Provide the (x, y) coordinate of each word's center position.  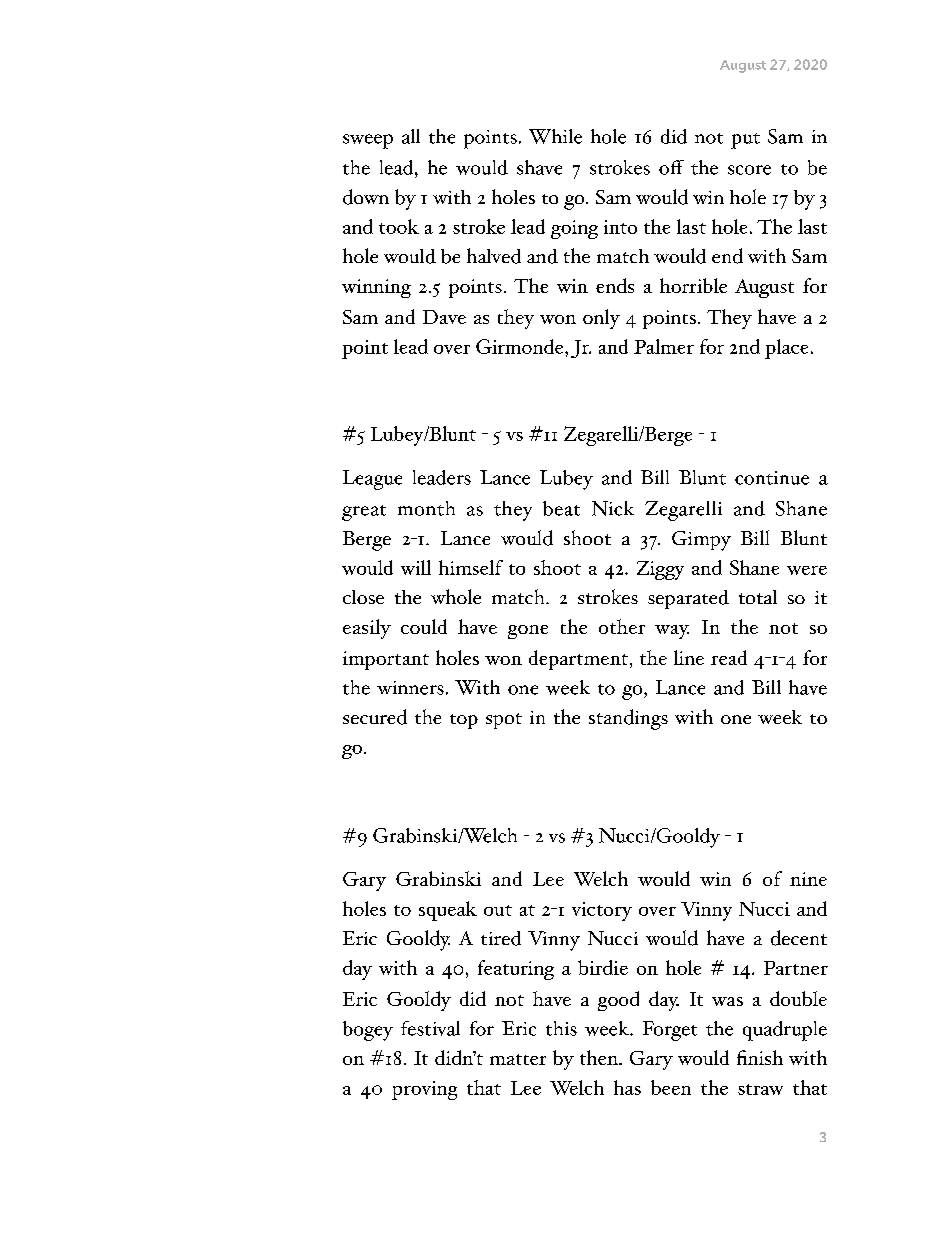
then (600, 1057)
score (749, 170)
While (555, 136)
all (411, 136)
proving (424, 1090)
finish (760, 1057)
